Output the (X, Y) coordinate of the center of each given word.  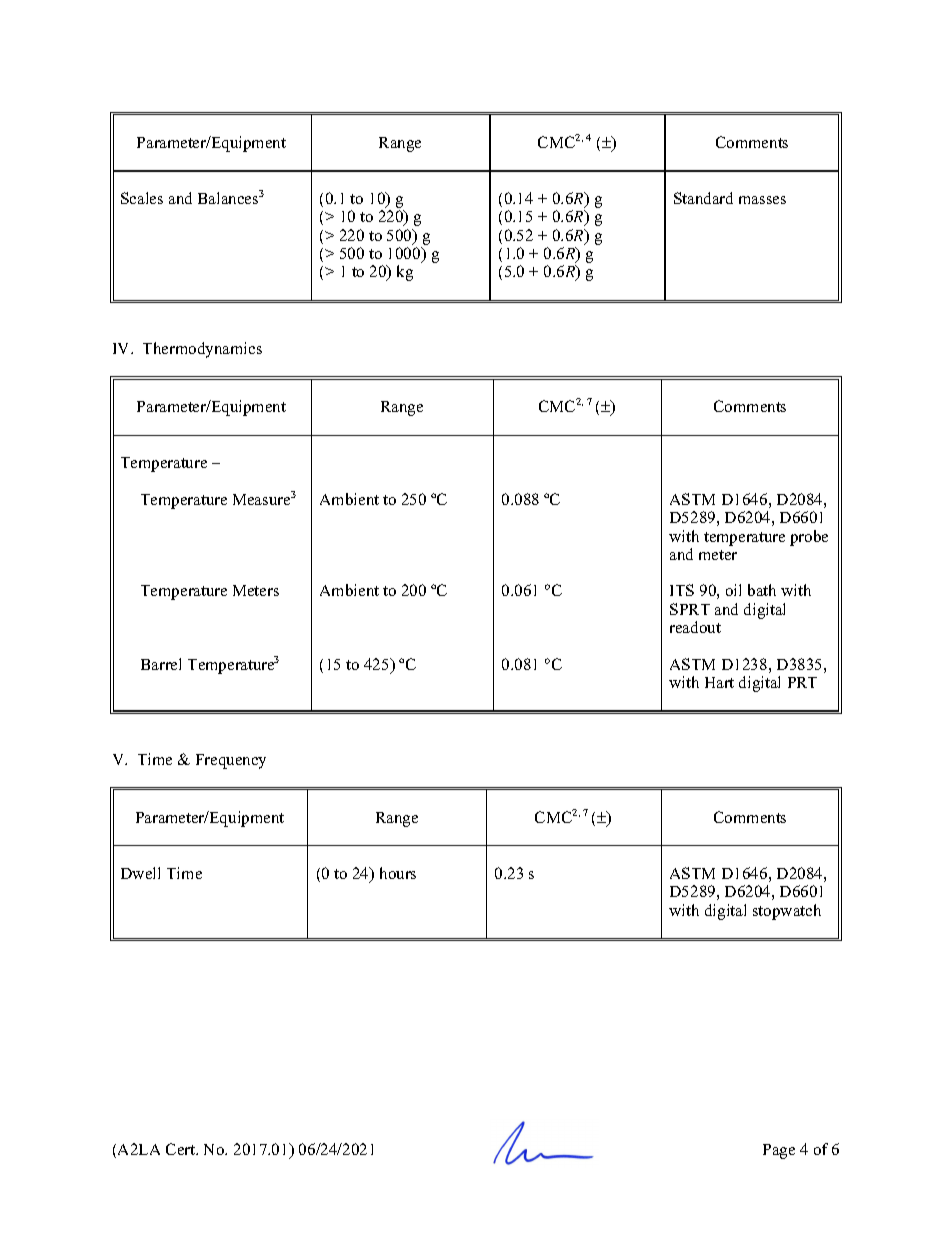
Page (779, 1151)
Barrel (161, 664)
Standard (703, 198)
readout (695, 627)
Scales (142, 198)
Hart (719, 682)
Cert (182, 1149)
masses (762, 200)
